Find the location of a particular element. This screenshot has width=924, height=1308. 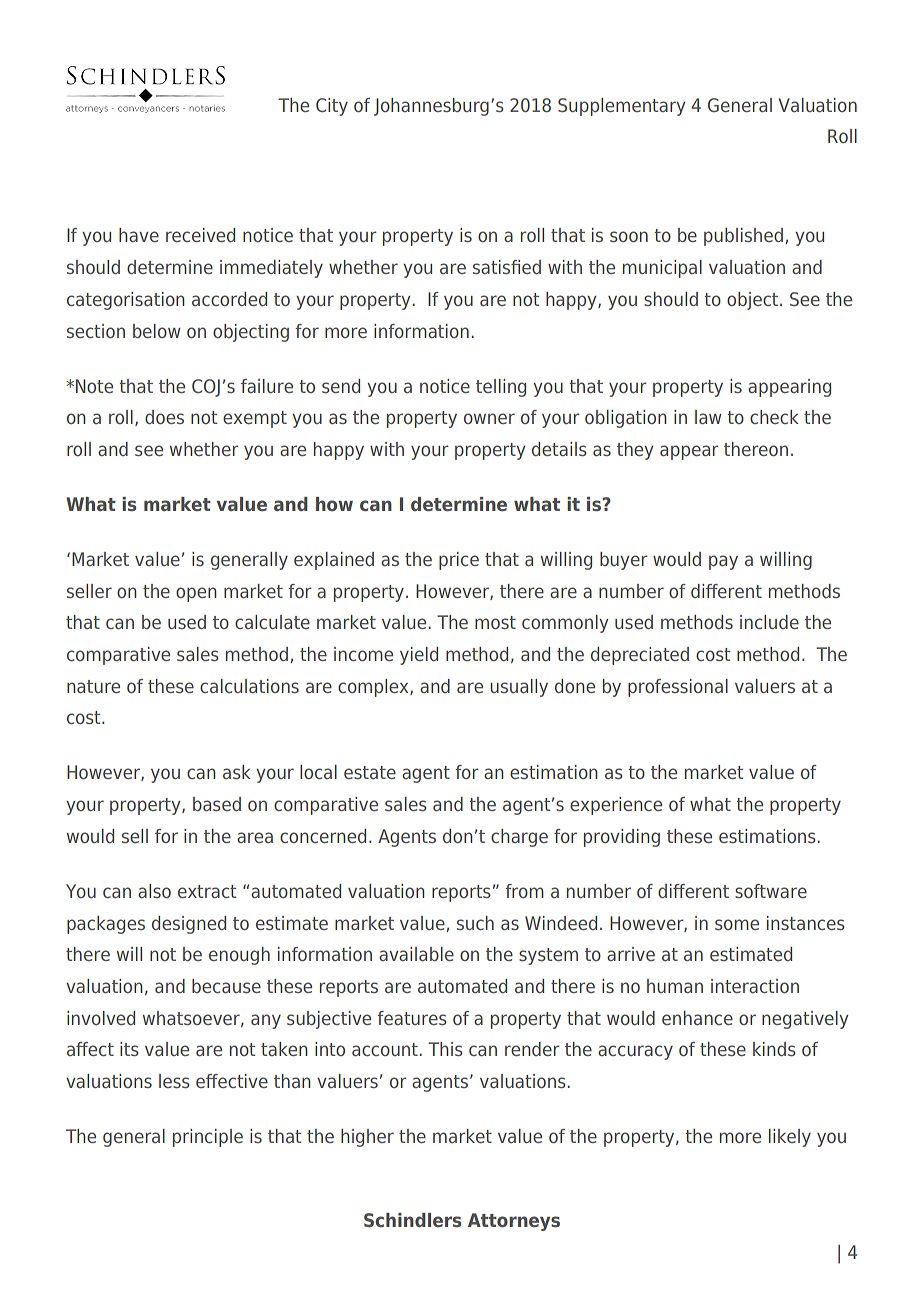

Attorneys is located at coordinates (514, 1222).
